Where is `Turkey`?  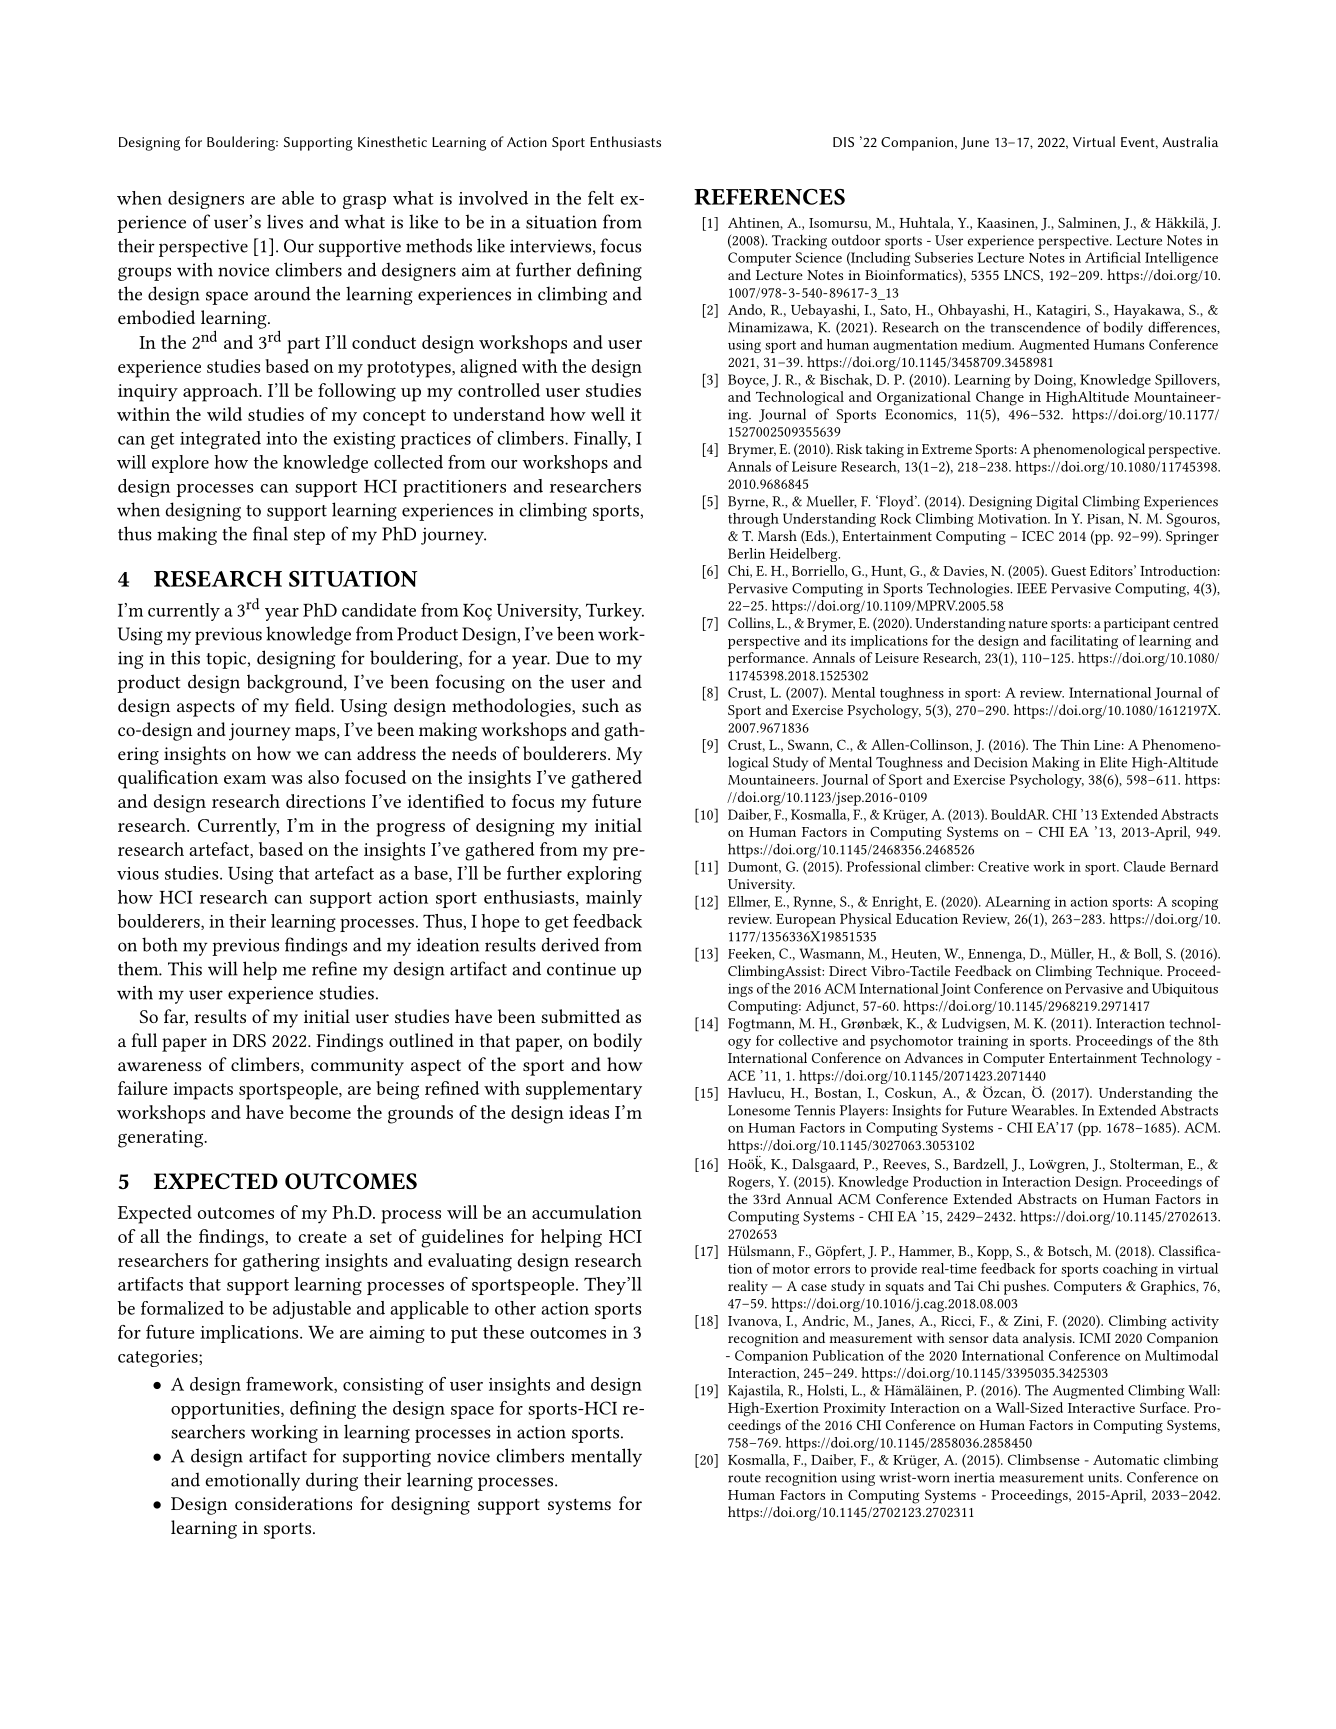
Turkey is located at coordinates (615, 612).
